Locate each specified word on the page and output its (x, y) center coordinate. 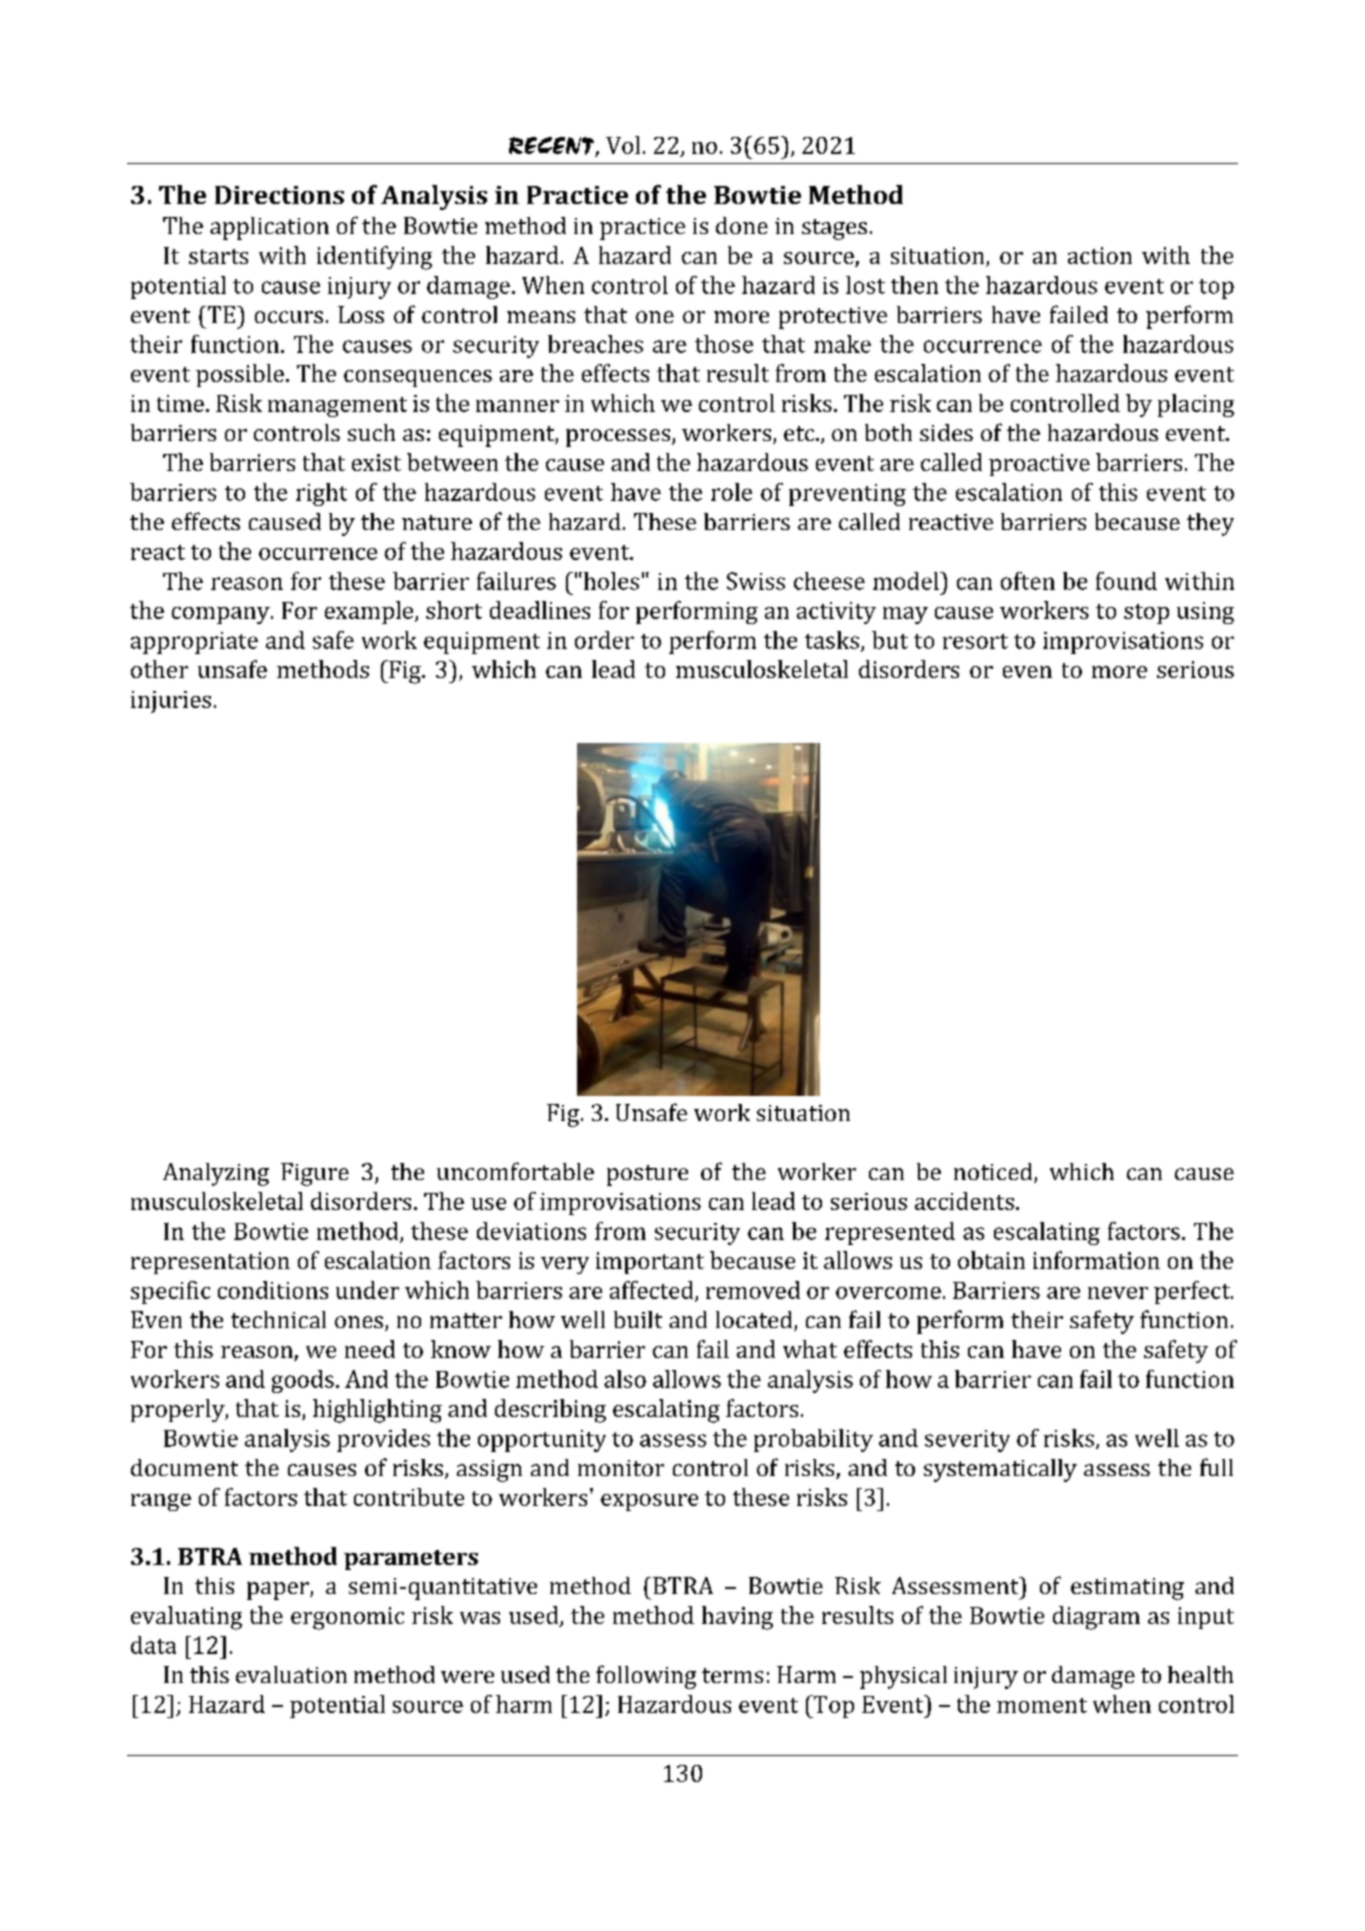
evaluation (291, 1674)
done (742, 225)
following (646, 1677)
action (1100, 255)
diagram (1096, 1618)
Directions (279, 195)
